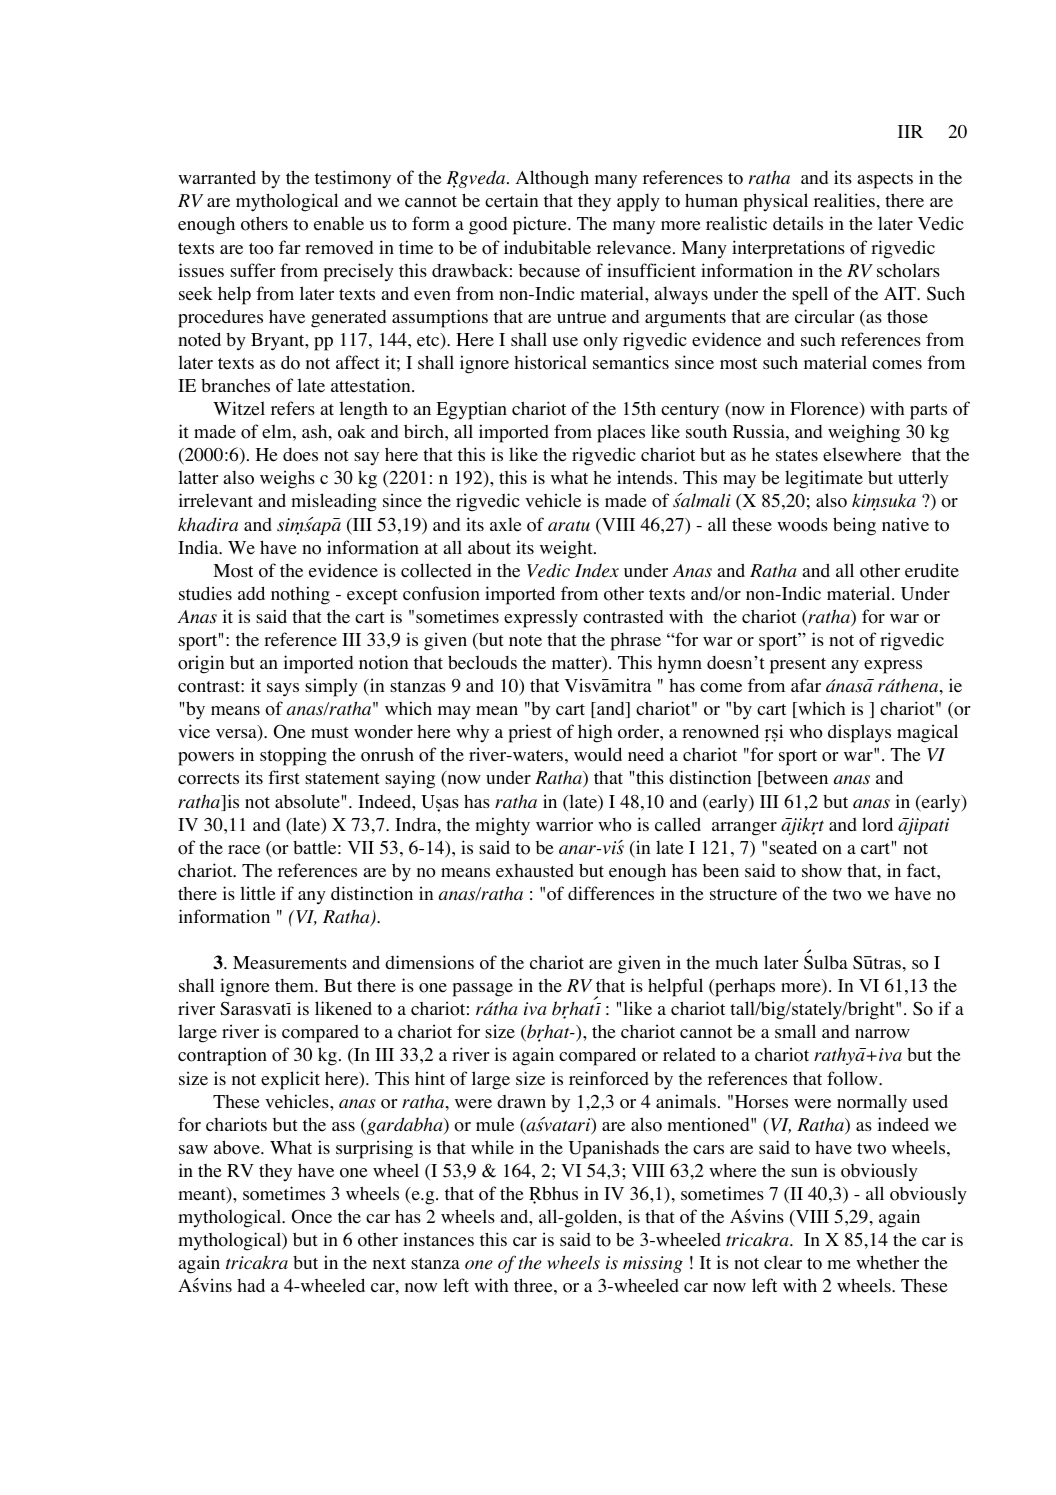 This screenshot has height=1495, width=1056. I want to click on picture, so click(541, 225).
